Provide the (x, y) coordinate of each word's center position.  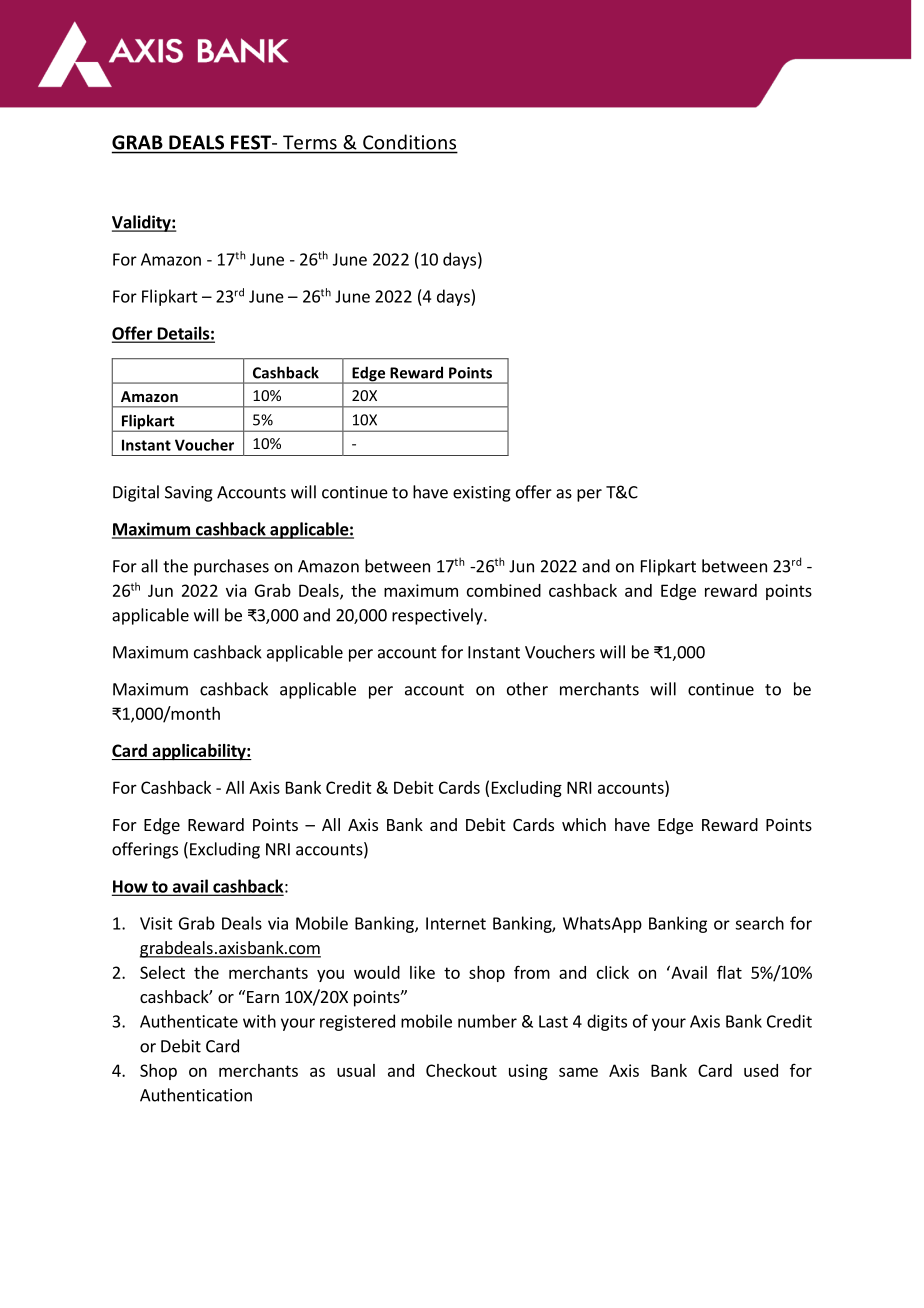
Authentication (196, 1095)
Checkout (461, 1070)
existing (482, 494)
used (761, 1070)
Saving (189, 494)
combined (504, 590)
